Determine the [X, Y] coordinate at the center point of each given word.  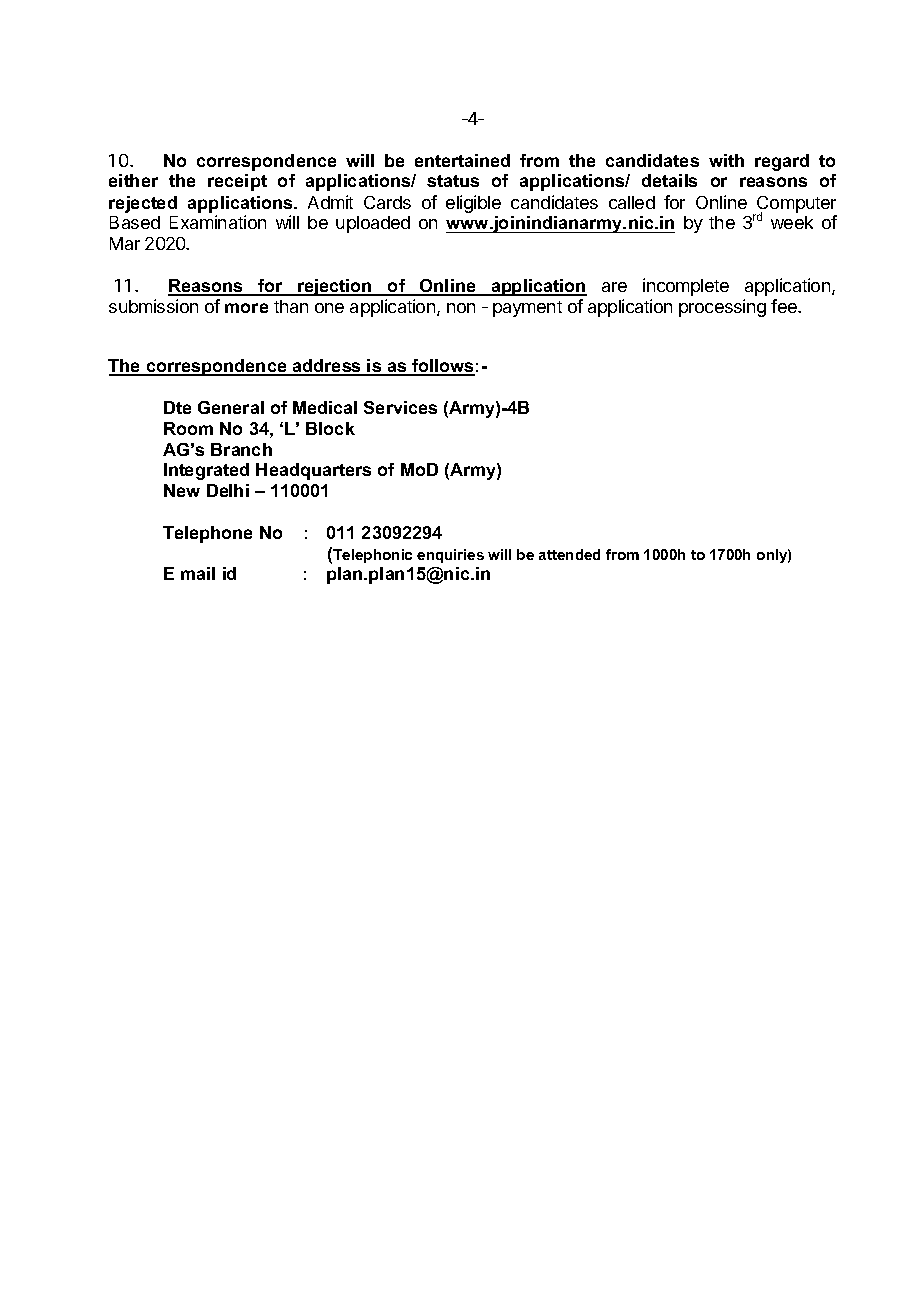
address [327, 367]
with [726, 160]
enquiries [450, 556]
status [453, 181]
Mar [125, 243]
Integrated [206, 471]
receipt [237, 182]
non [461, 308]
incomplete [686, 287]
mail [198, 573]
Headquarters [313, 471]
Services [400, 407]
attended [569, 554]
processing [722, 308]
